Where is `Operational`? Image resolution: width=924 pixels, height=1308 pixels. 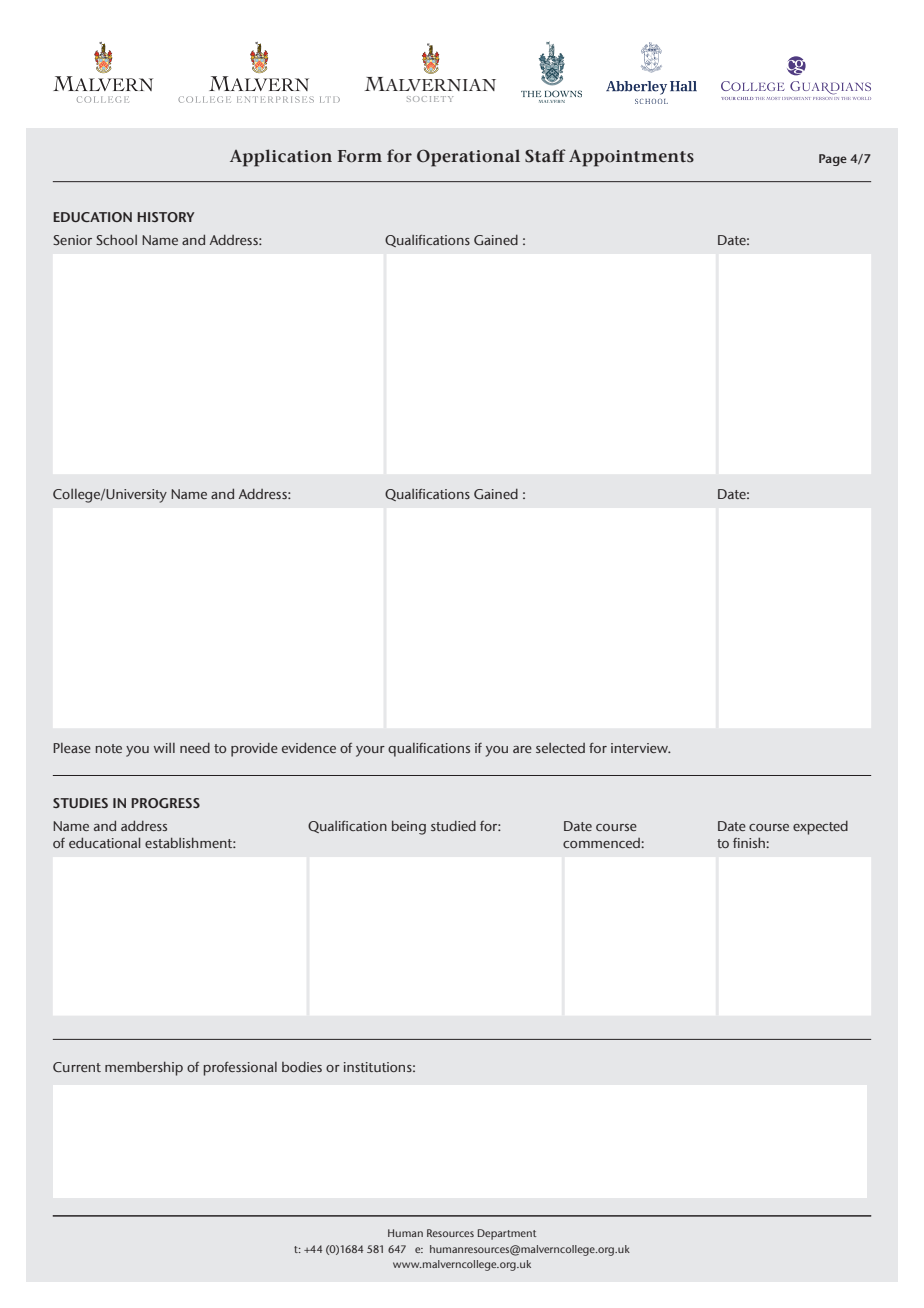
Operational is located at coordinates (468, 158).
